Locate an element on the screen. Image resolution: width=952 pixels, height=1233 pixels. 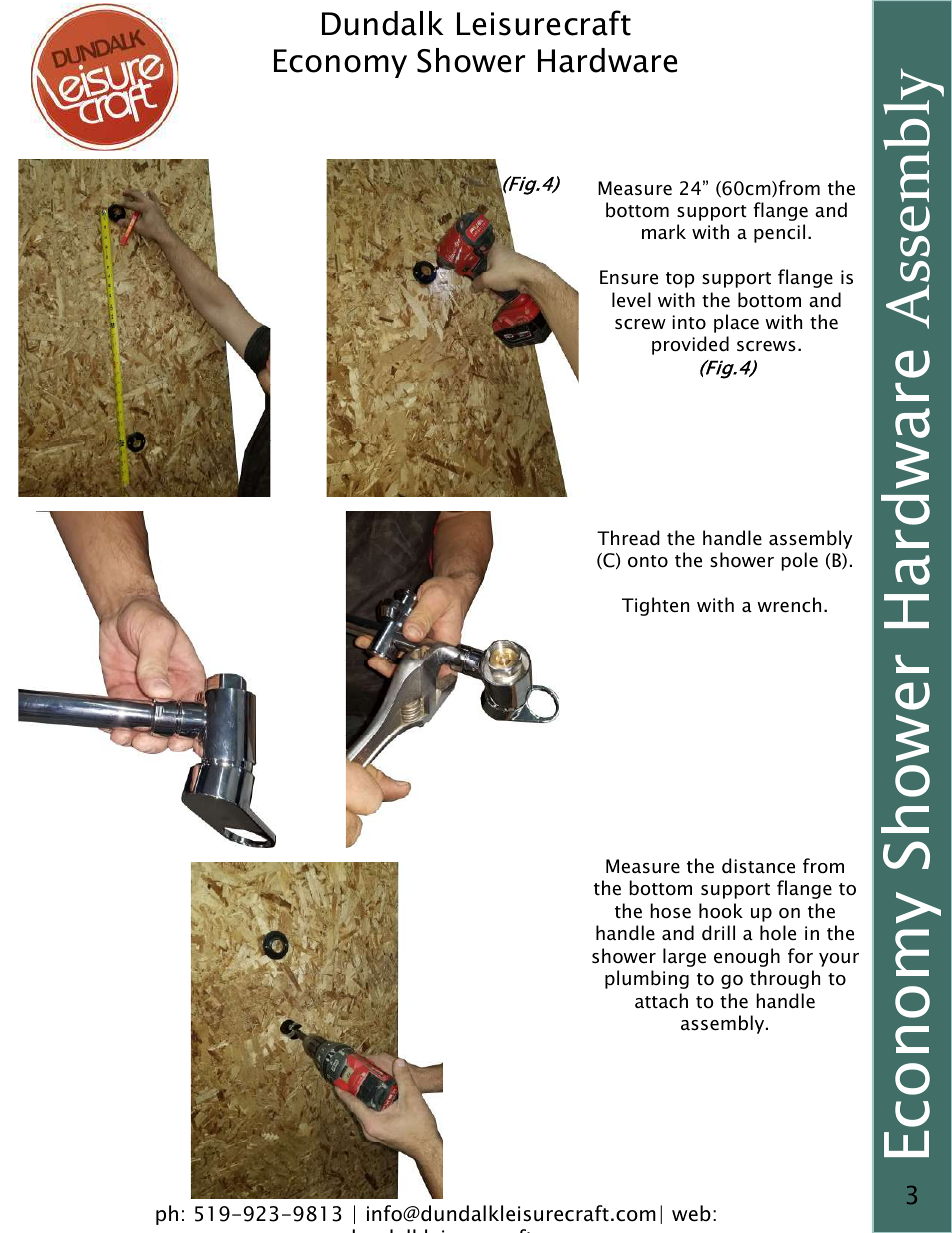
distance is located at coordinates (758, 866).
